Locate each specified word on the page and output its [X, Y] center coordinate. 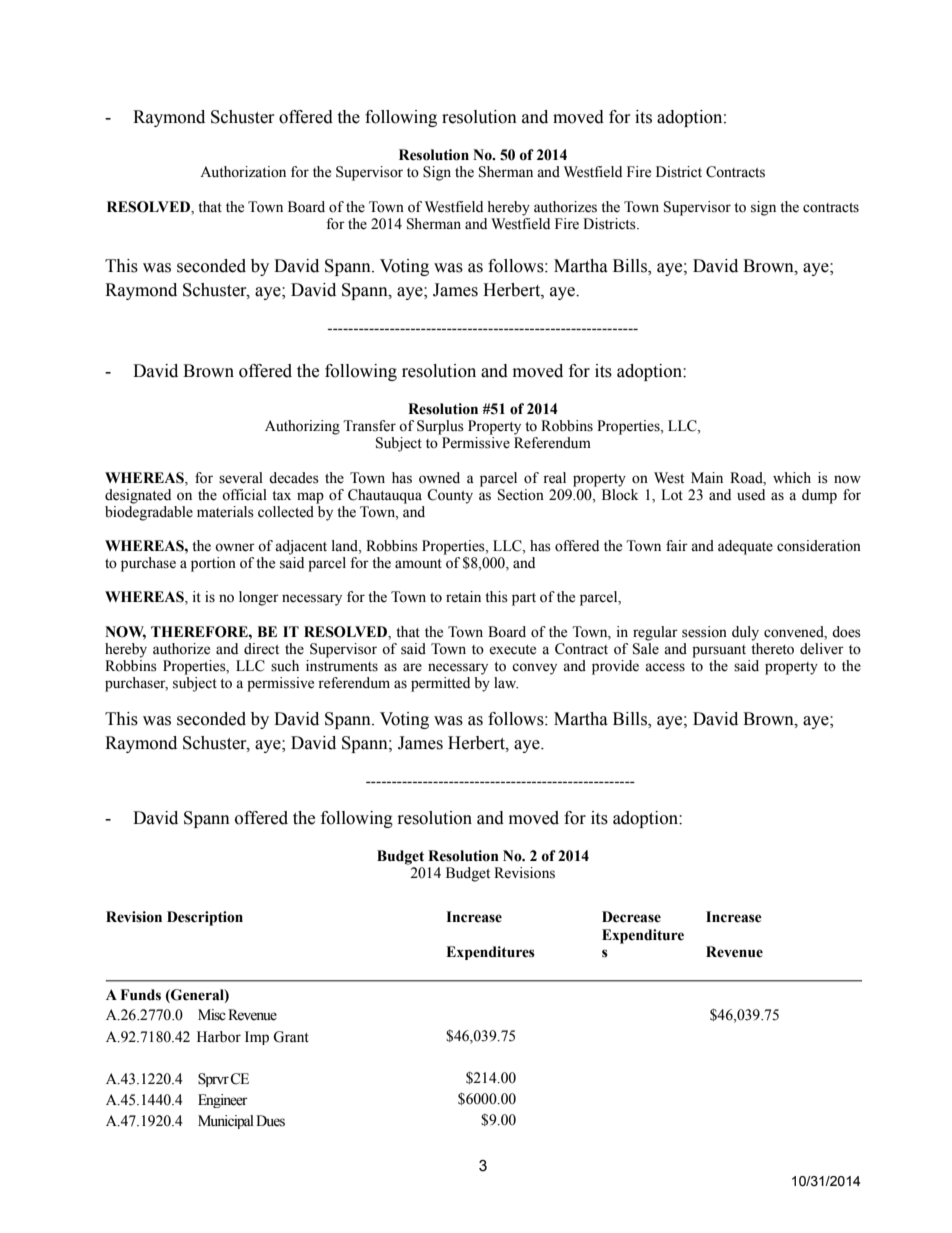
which [792, 478]
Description [205, 918]
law [506, 682]
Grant [291, 1037]
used [751, 495]
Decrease [631, 917]
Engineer [223, 1101]
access [665, 667]
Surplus [440, 427]
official [244, 495]
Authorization [243, 172]
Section [521, 495]
